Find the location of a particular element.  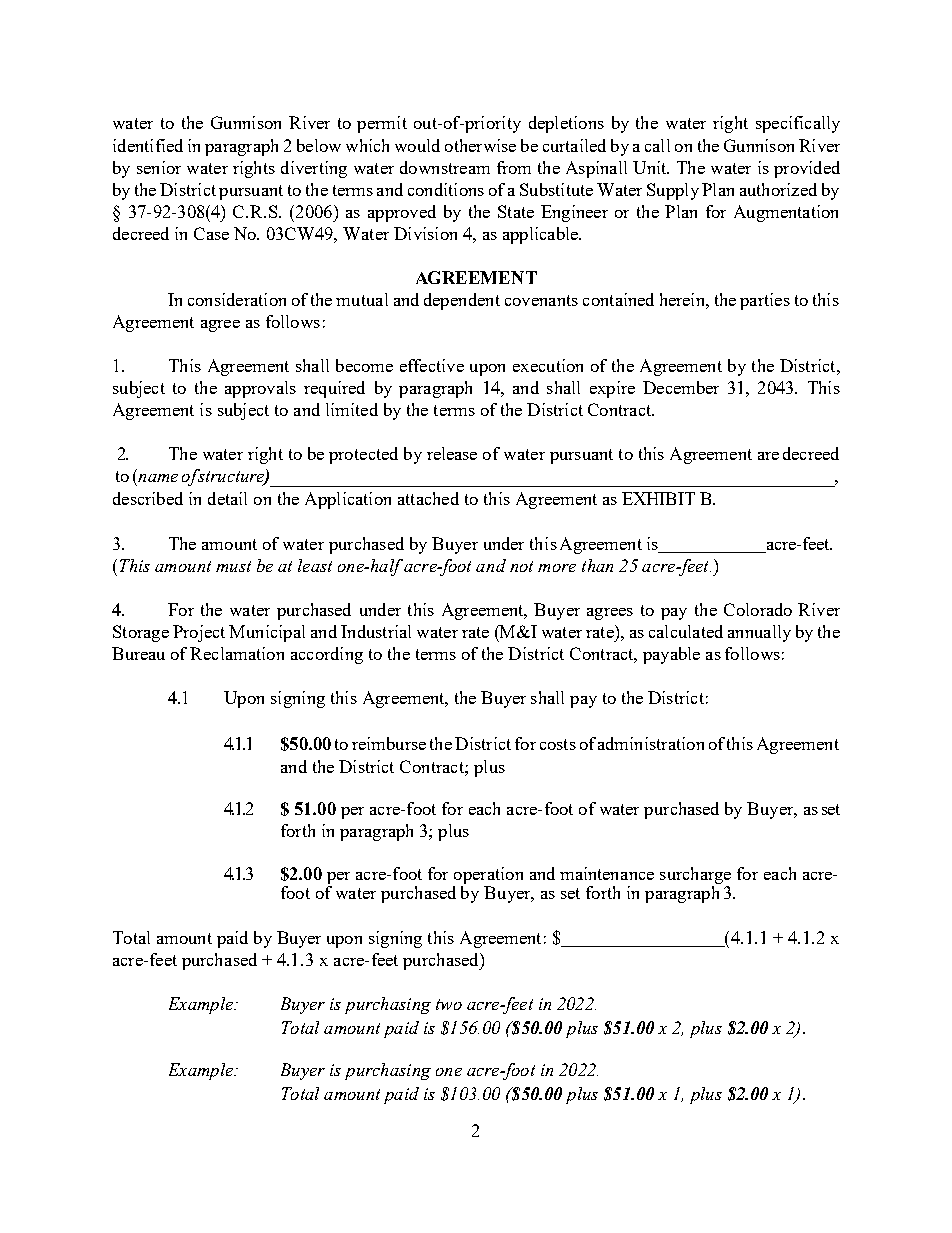

not is located at coordinates (521, 566).
